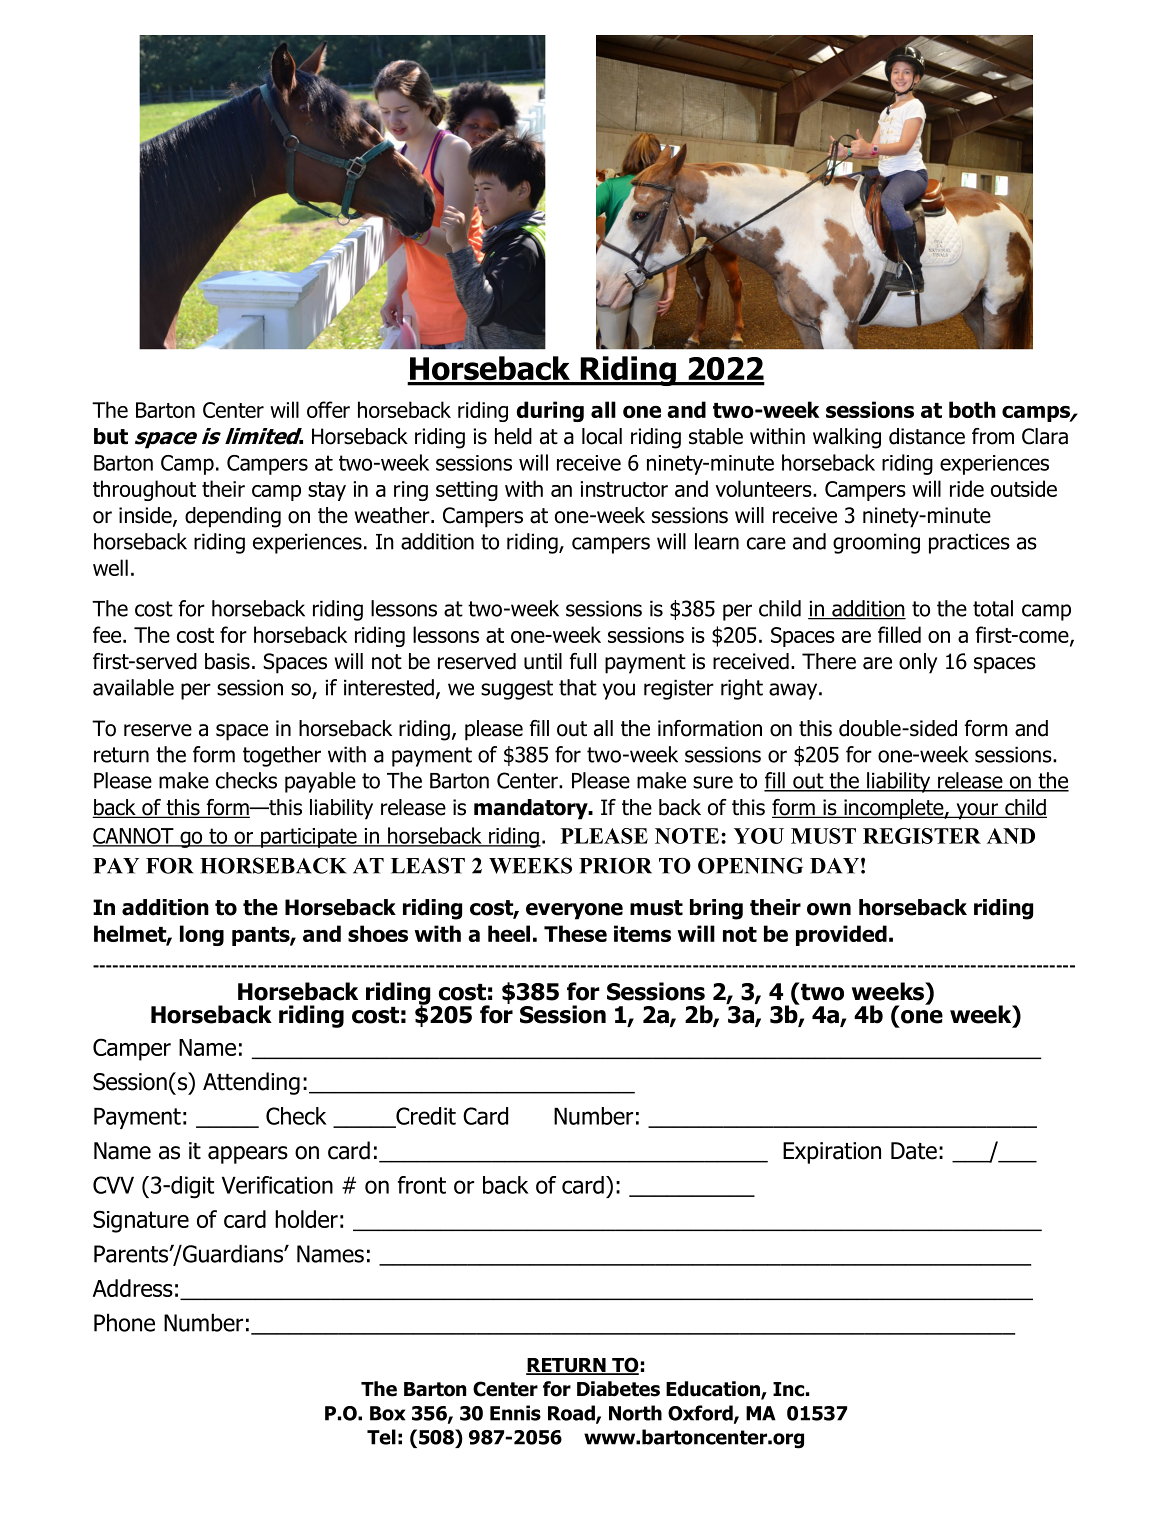  I want to click on local, so click(602, 436).
